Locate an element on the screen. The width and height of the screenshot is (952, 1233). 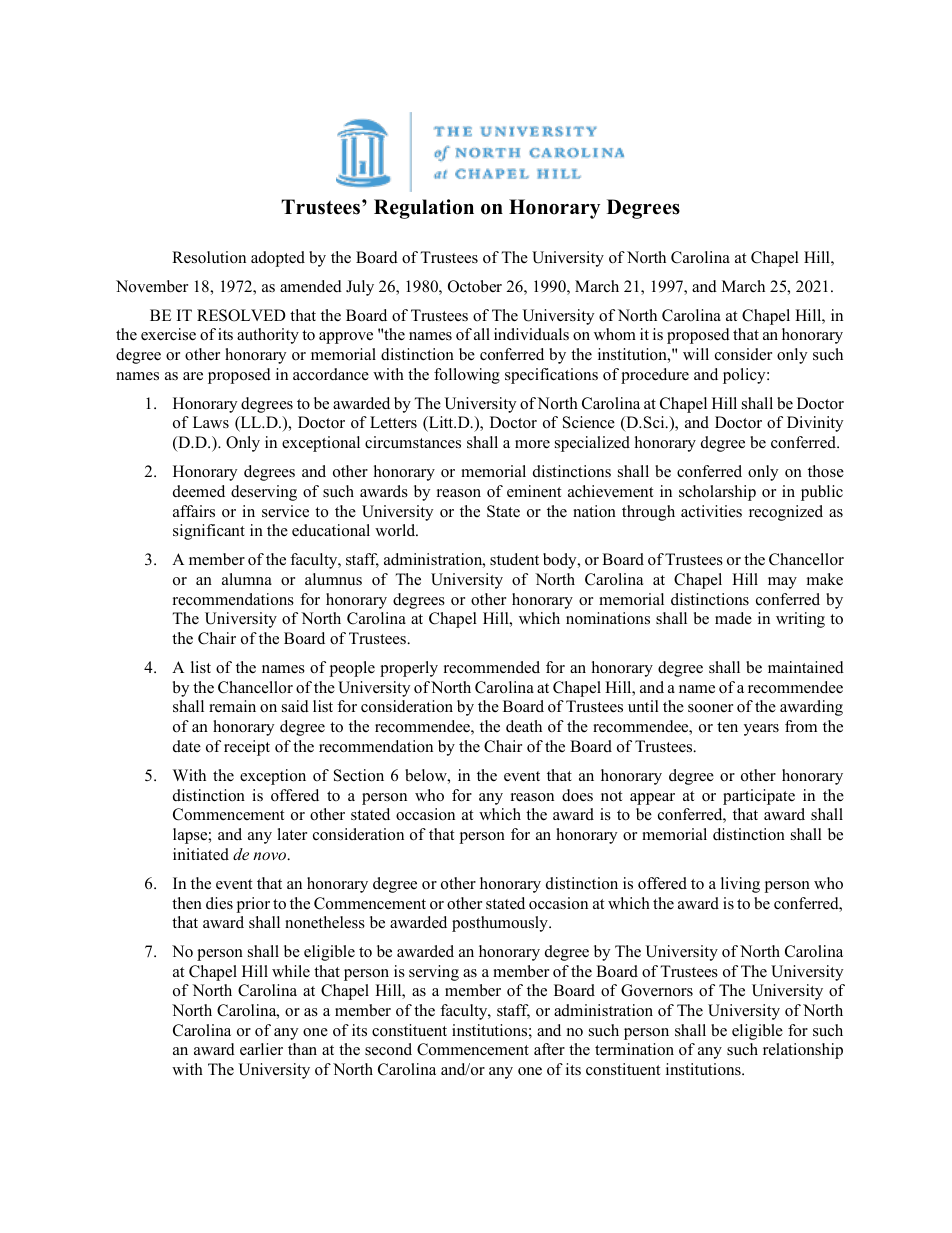
after is located at coordinates (549, 1049).
